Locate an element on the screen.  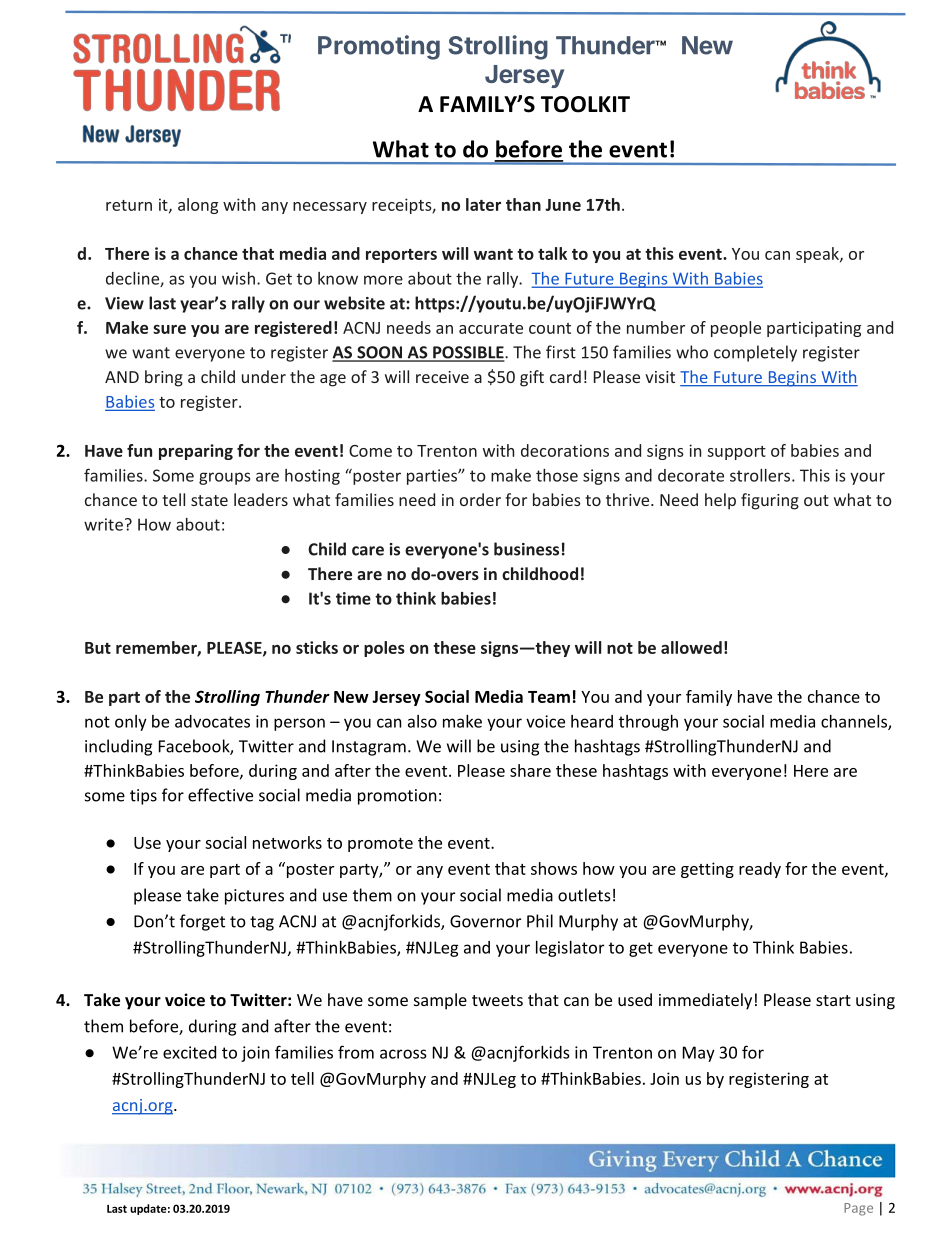
across is located at coordinates (403, 1054).
